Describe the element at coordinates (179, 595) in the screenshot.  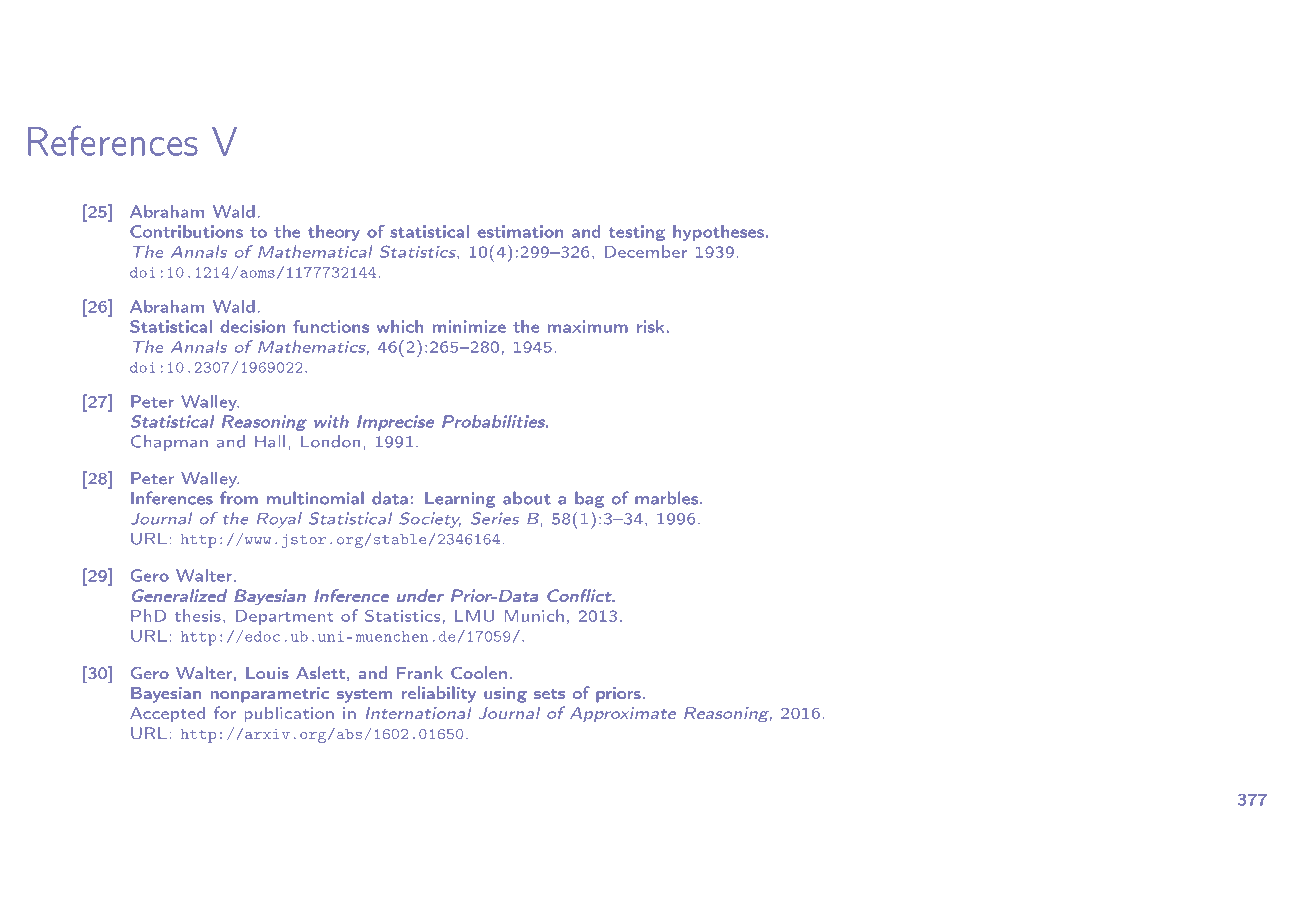
I see `Generalized` at that location.
